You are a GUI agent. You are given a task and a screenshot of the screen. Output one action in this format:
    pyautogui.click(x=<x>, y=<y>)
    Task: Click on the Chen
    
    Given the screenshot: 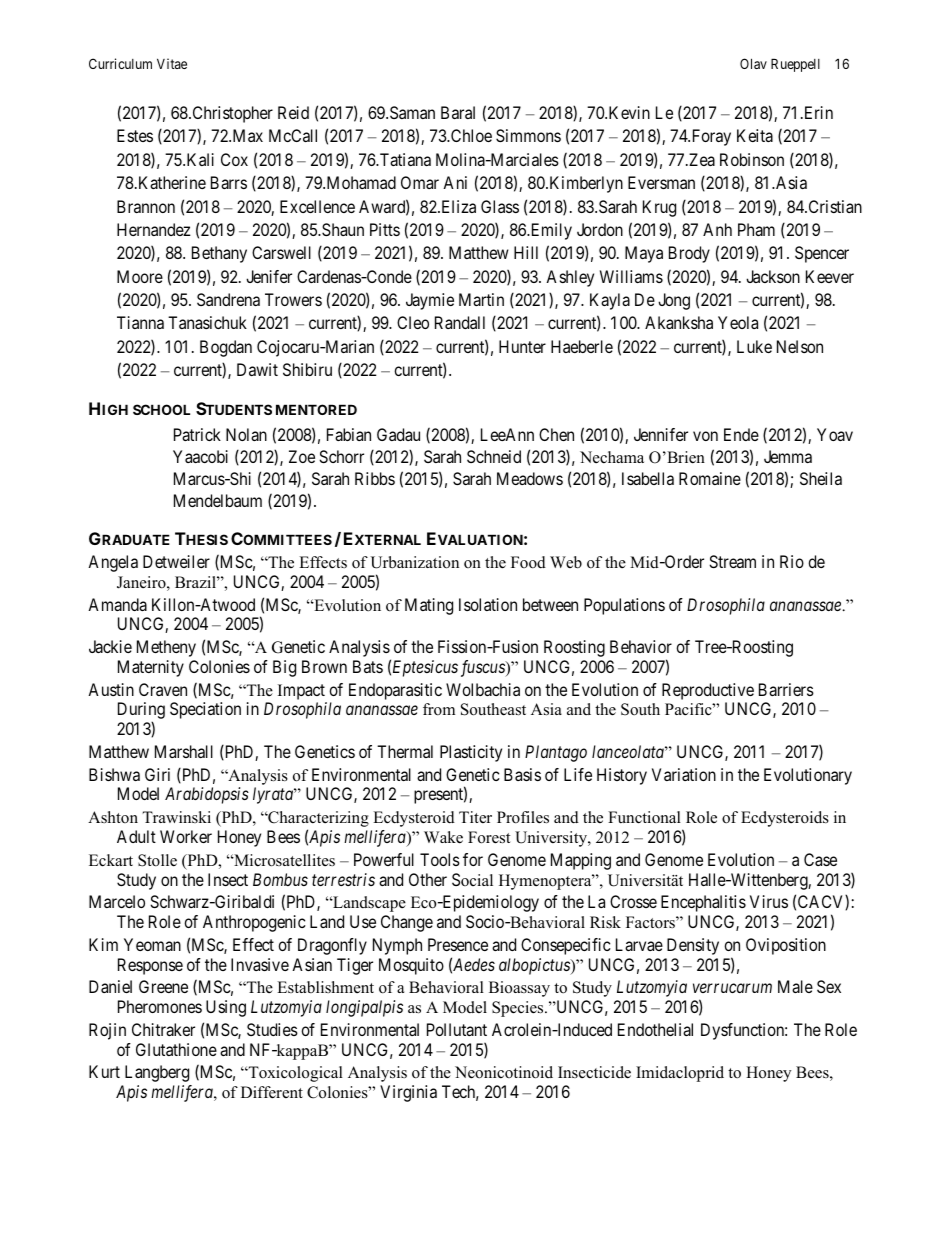 What is the action you would take?
    pyautogui.click(x=556, y=434)
